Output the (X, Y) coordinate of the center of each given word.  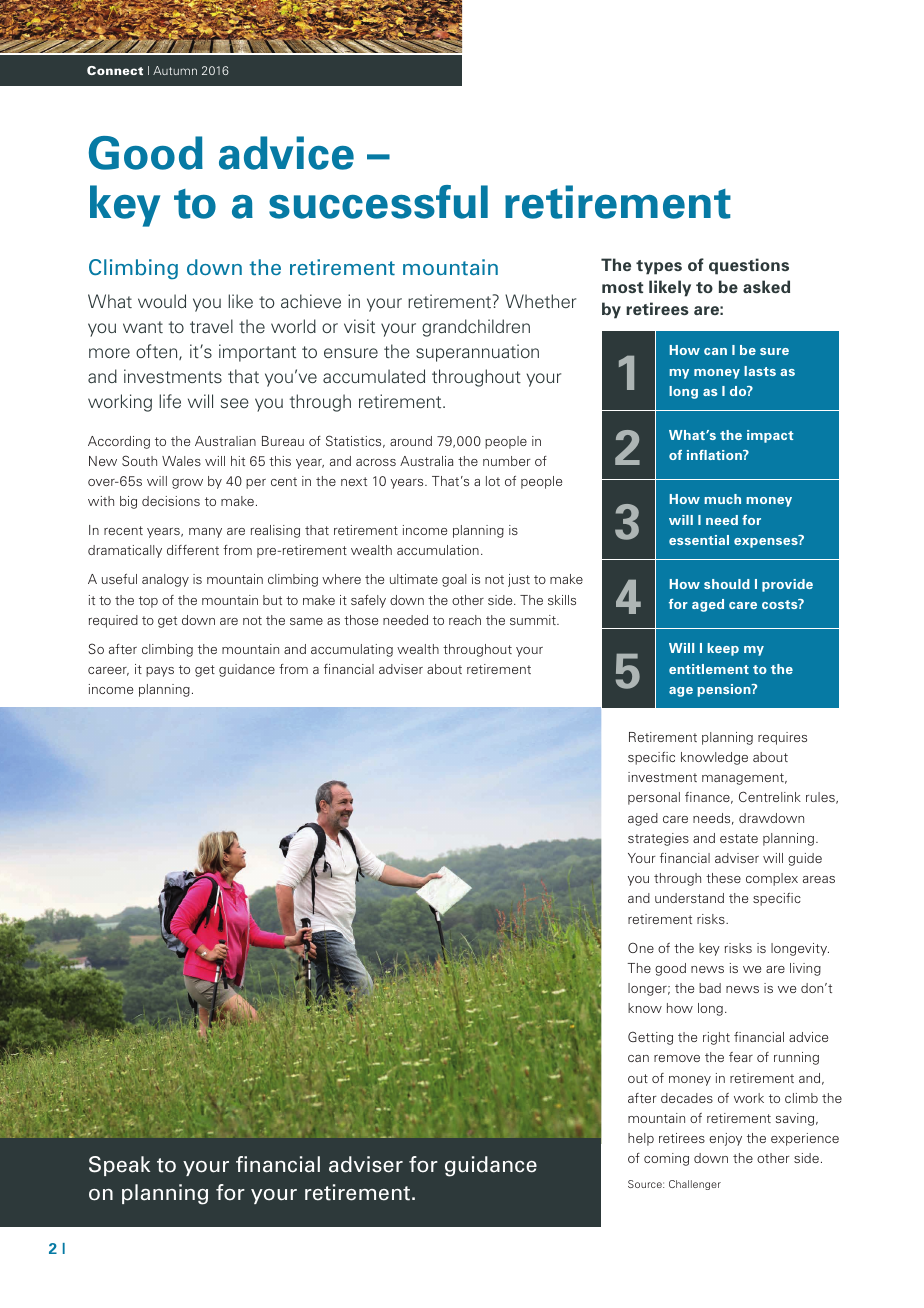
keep (723, 649)
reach (465, 620)
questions (749, 266)
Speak (119, 1166)
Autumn (175, 70)
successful (378, 202)
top (148, 602)
